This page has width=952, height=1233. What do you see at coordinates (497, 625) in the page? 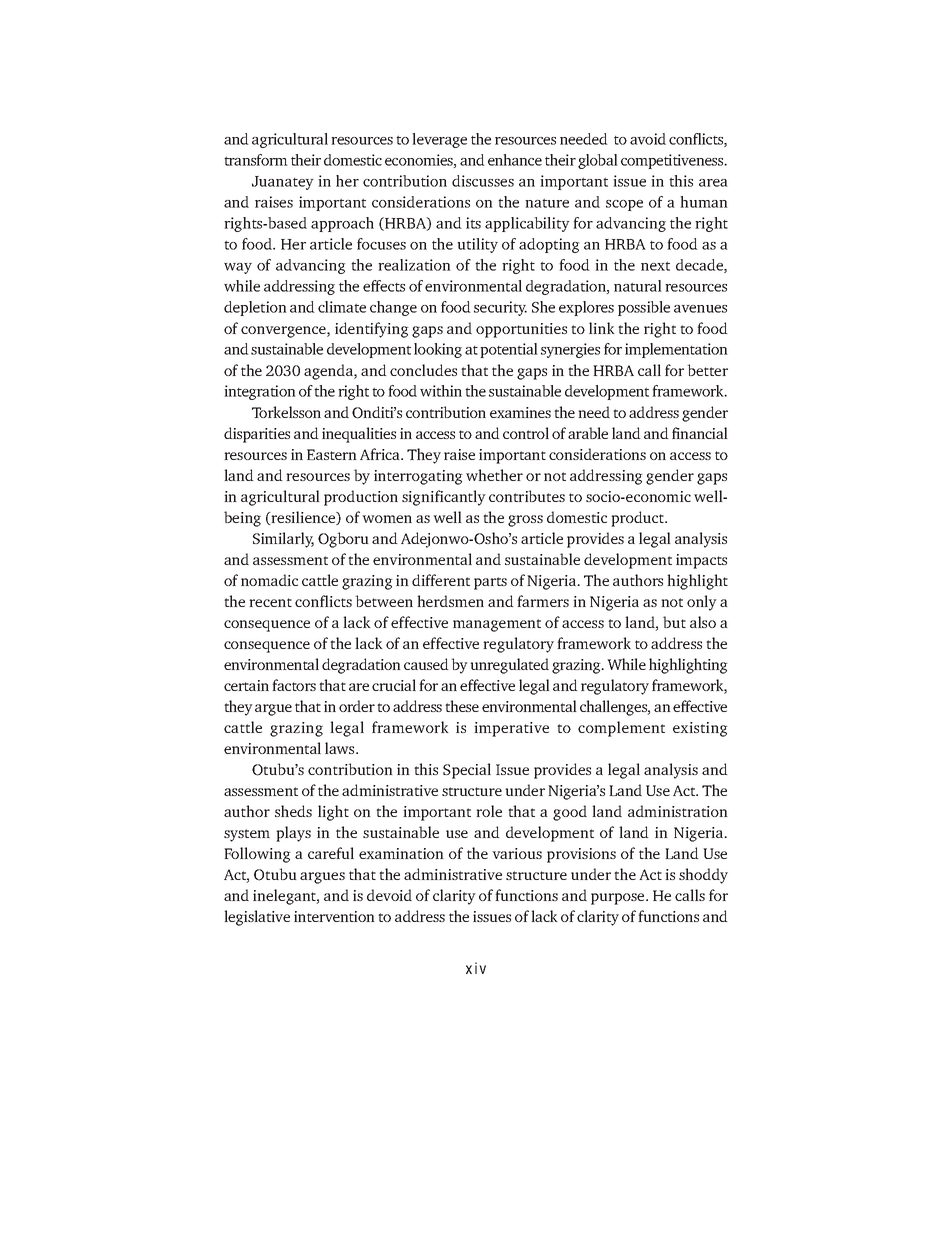
I see `management` at bounding box center [497, 625].
